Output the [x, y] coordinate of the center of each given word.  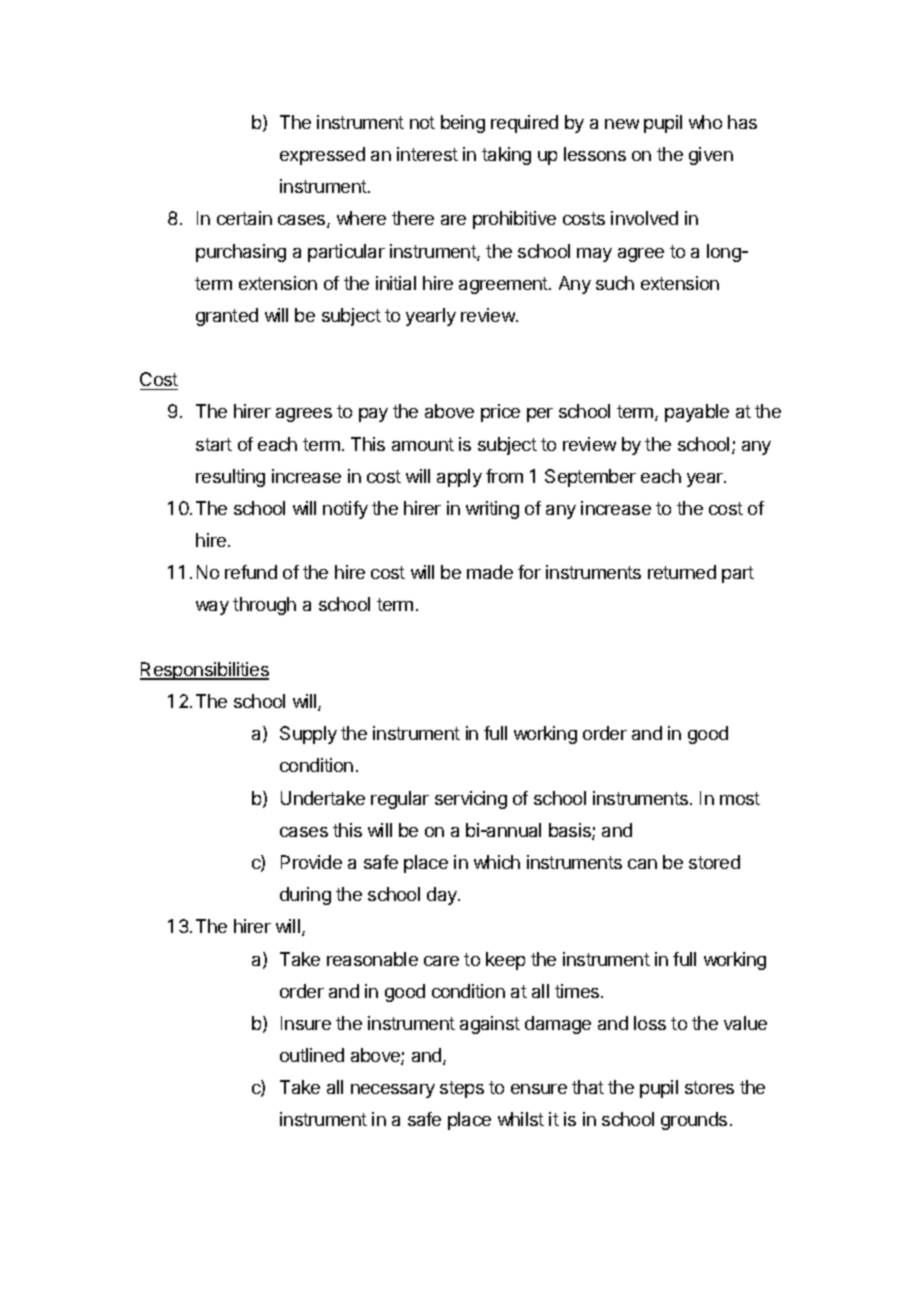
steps [462, 1089]
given [711, 156]
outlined [312, 1055]
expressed [322, 156]
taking [506, 156]
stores [709, 1087]
